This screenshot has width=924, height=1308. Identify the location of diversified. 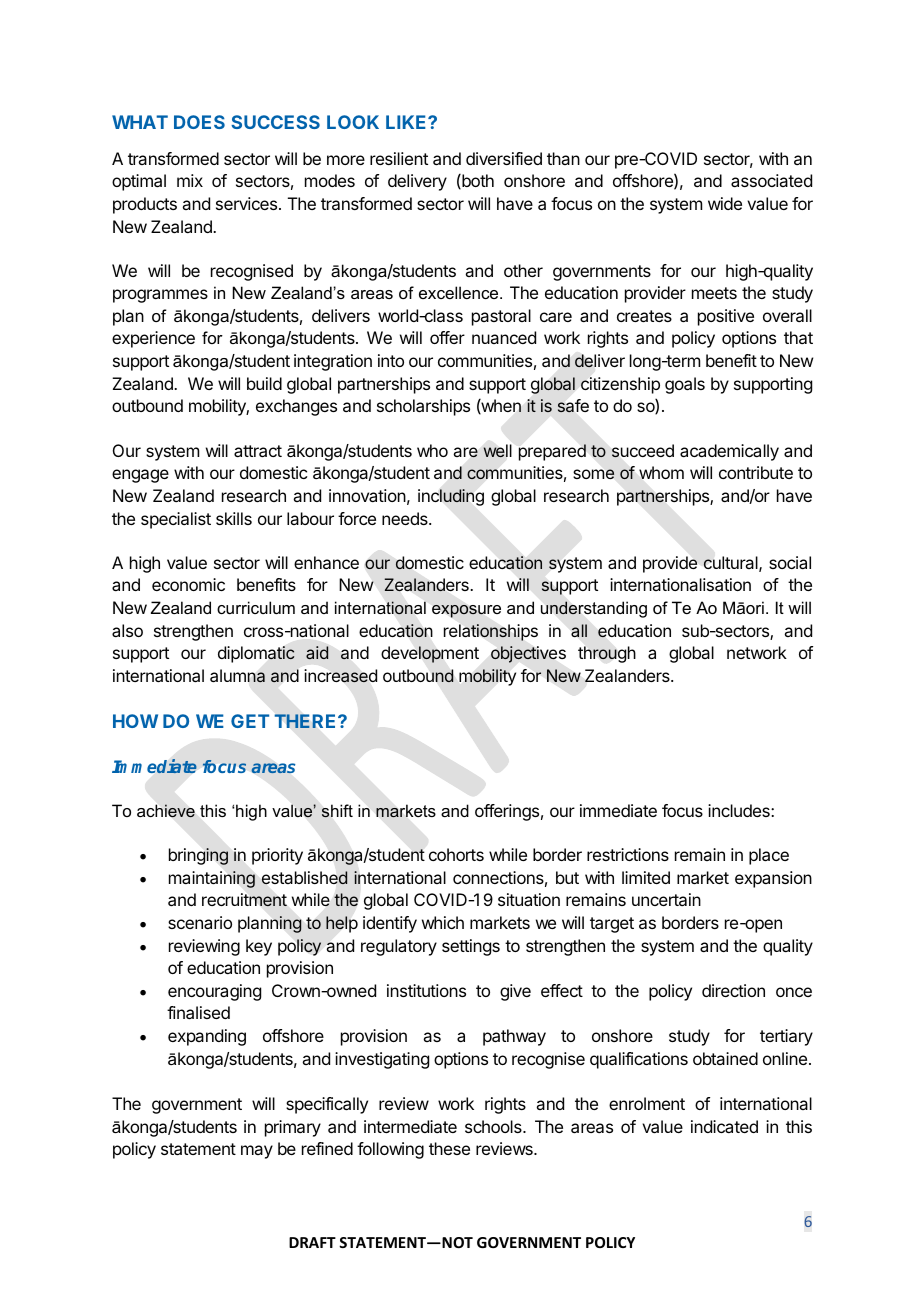
(504, 158).
